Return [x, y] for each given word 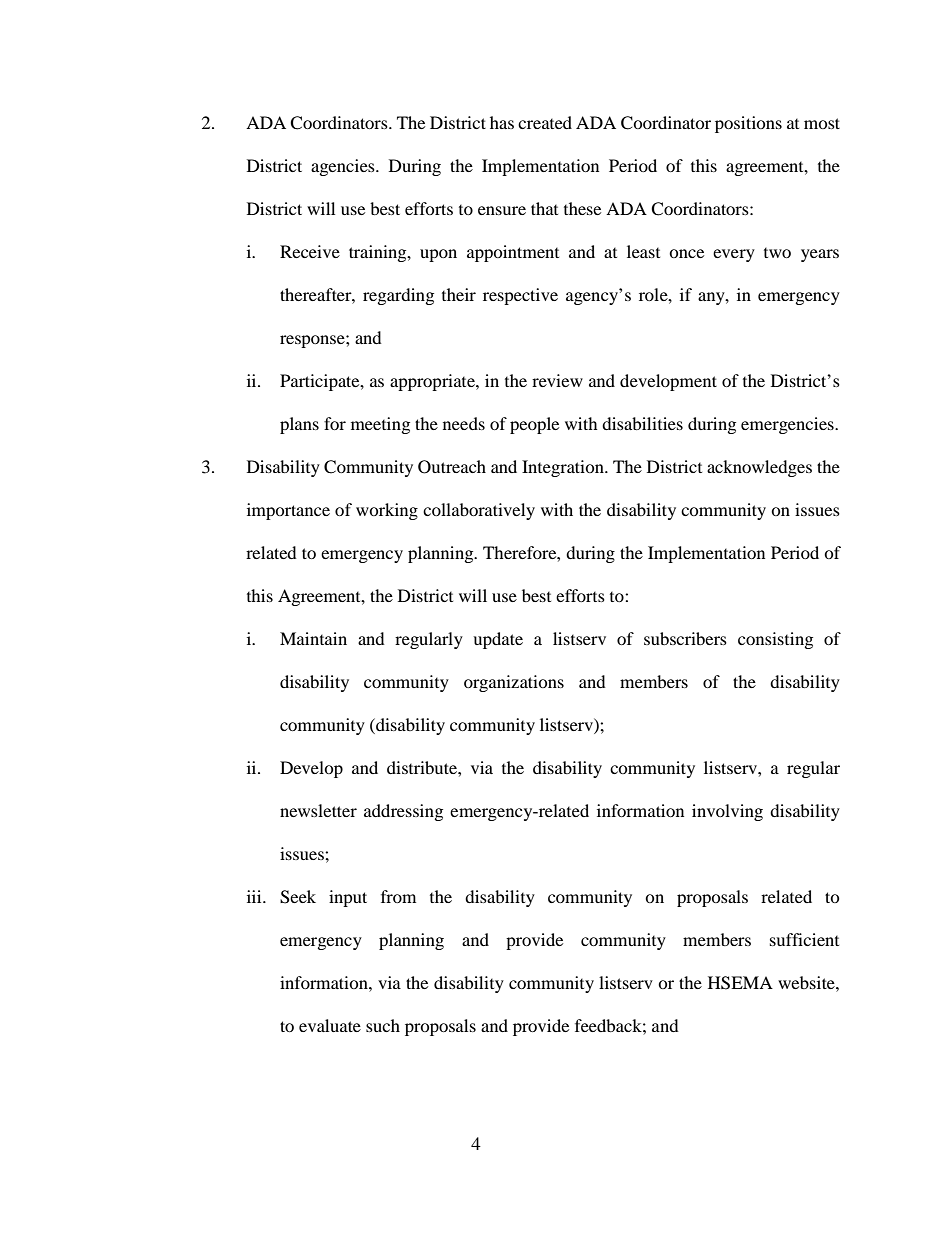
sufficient [804, 939]
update [498, 640]
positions [748, 124]
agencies [344, 167]
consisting [775, 640]
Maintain [313, 638]
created [545, 122]
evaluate [330, 1025]
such [383, 1025]
